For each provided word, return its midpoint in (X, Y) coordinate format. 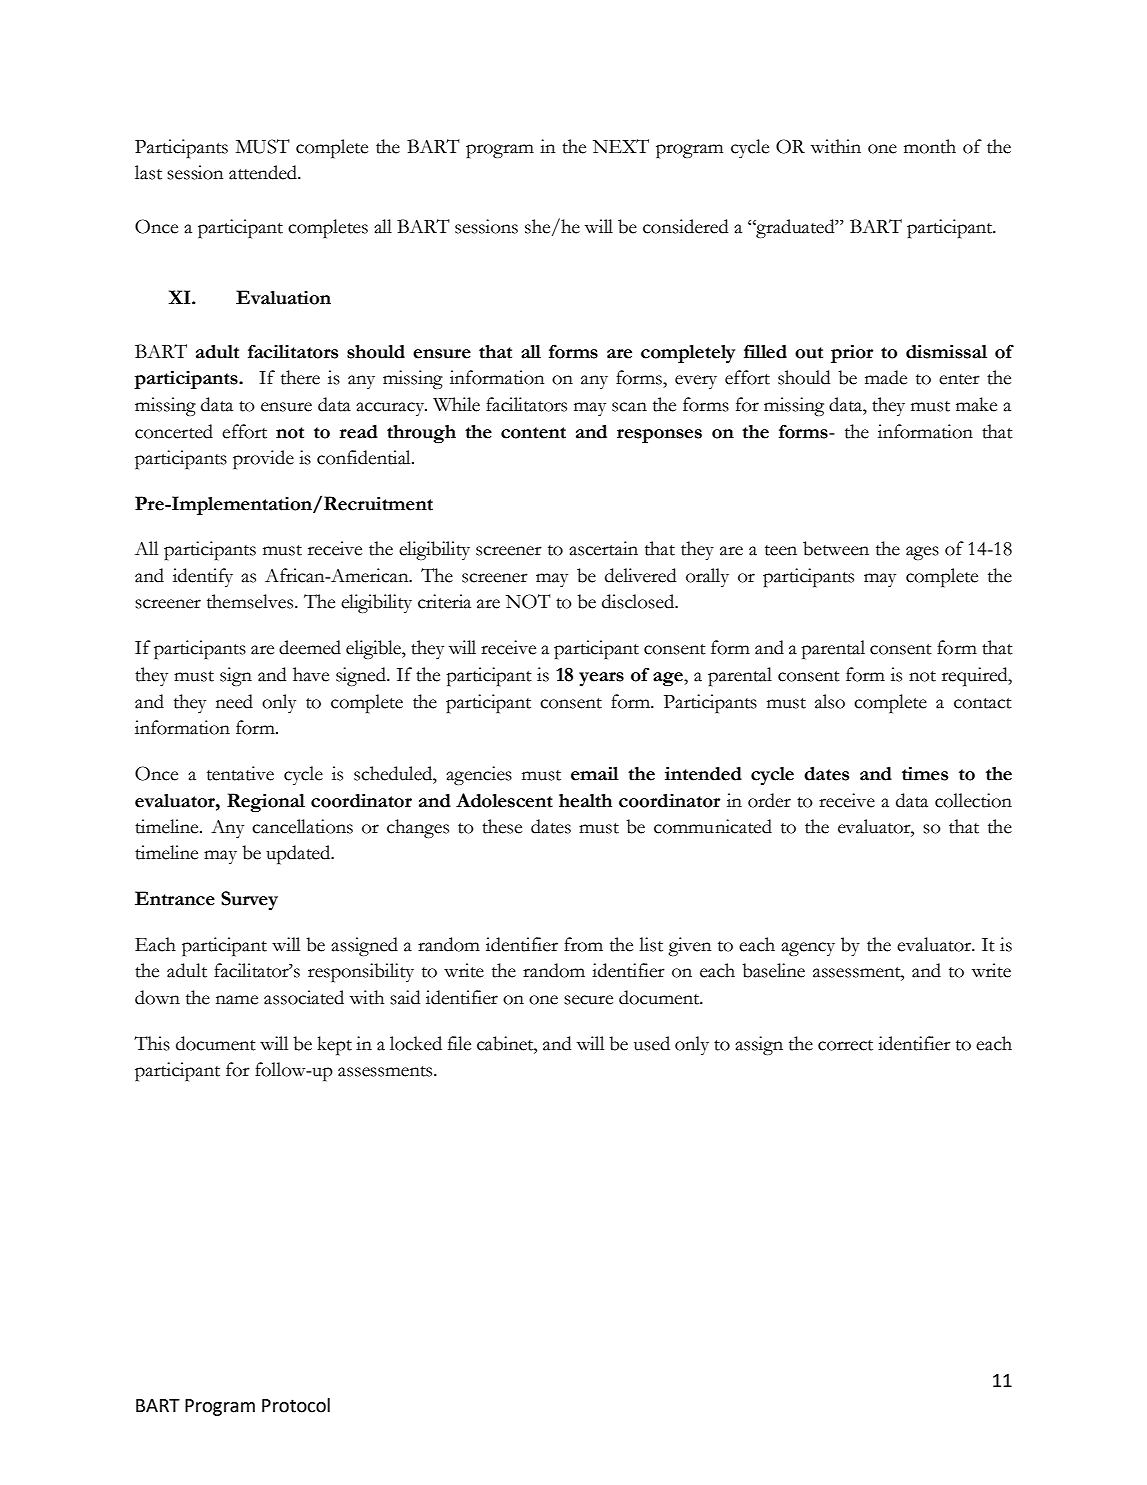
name (237, 1000)
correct (845, 1045)
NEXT (621, 146)
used (652, 1043)
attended (264, 172)
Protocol (296, 1405)
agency (808, 949)
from (583, 944)
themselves (251, 601)
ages (922, 553)
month (930, 146)
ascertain (603, 548)
